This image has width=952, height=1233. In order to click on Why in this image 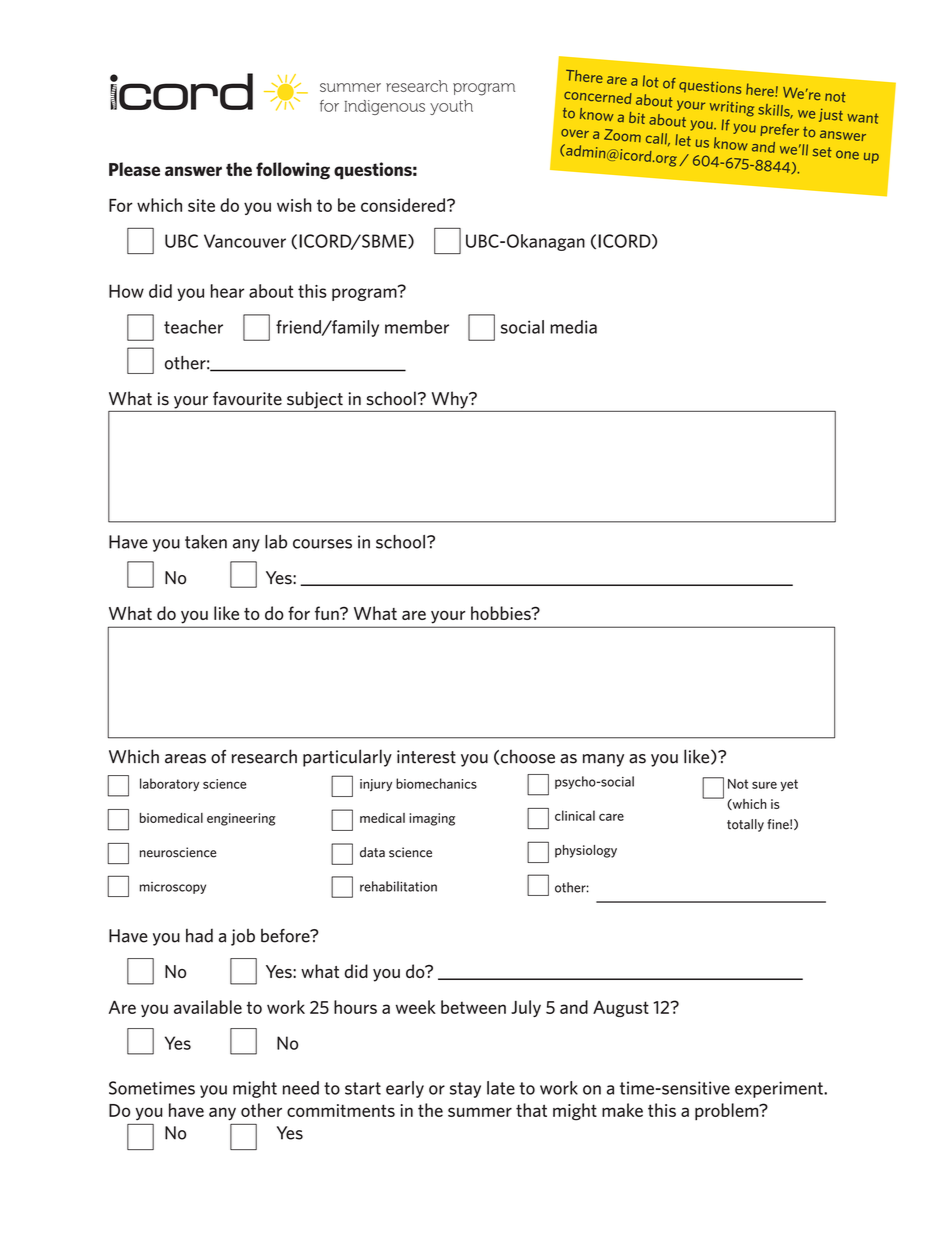, I will do `click(451, 400)`.
